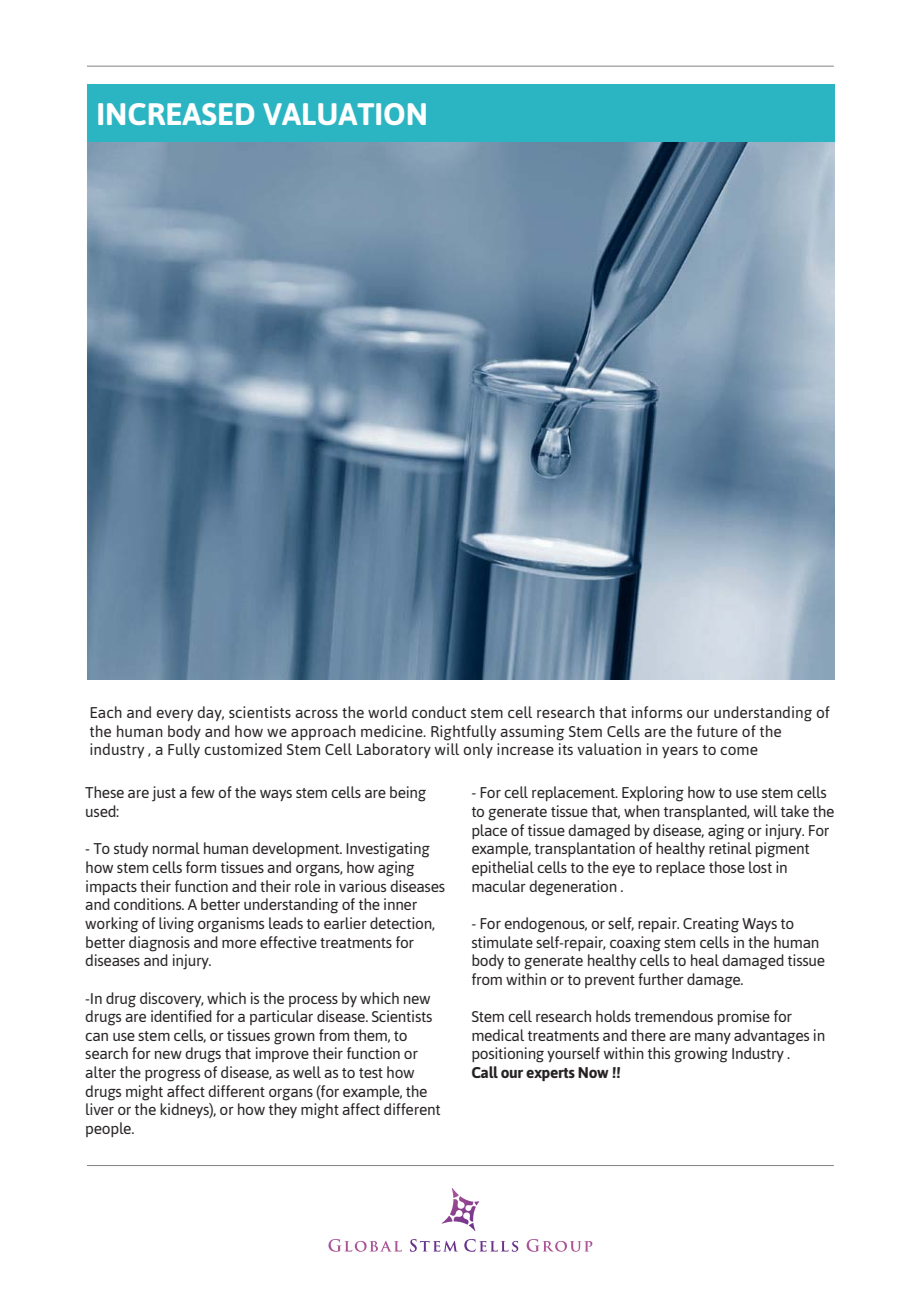 The width and height of the image is (924, 1308). What do you see at coordinates (176, 925) in the image?
I see `living` at bounding box center [176, 925].
